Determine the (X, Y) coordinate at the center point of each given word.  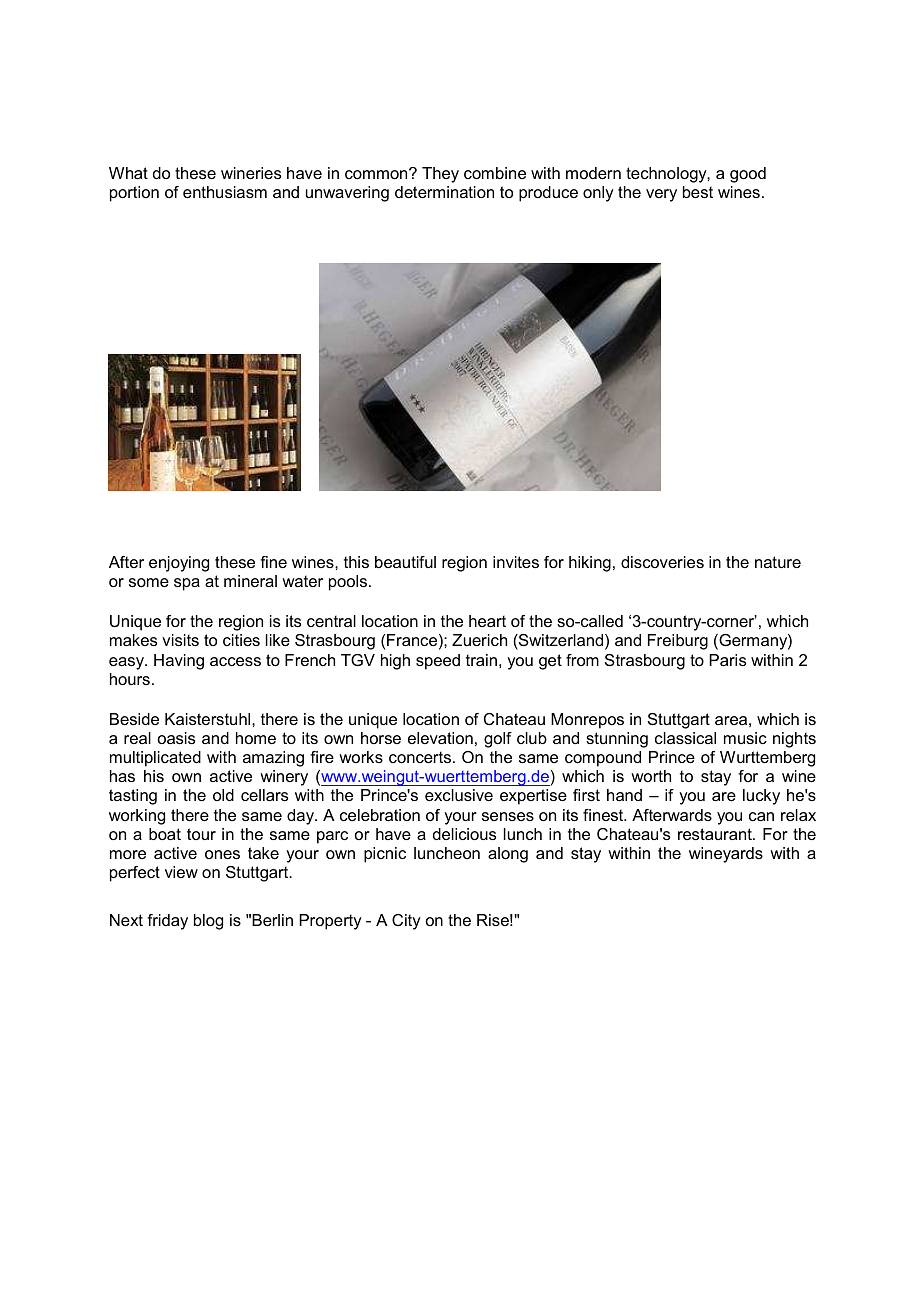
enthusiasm (225, 192)
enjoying (179, 564)
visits (180, 640)
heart (487, 621)
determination (444, 192)
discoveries (662, 562)
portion (134, 194)
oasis (176, 738)
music (745, 738)
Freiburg (678, 642)
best (698, 192)
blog (208, 922)
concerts (420, 757)
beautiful (405, 562)
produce (548, 194)
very (661, 195)
